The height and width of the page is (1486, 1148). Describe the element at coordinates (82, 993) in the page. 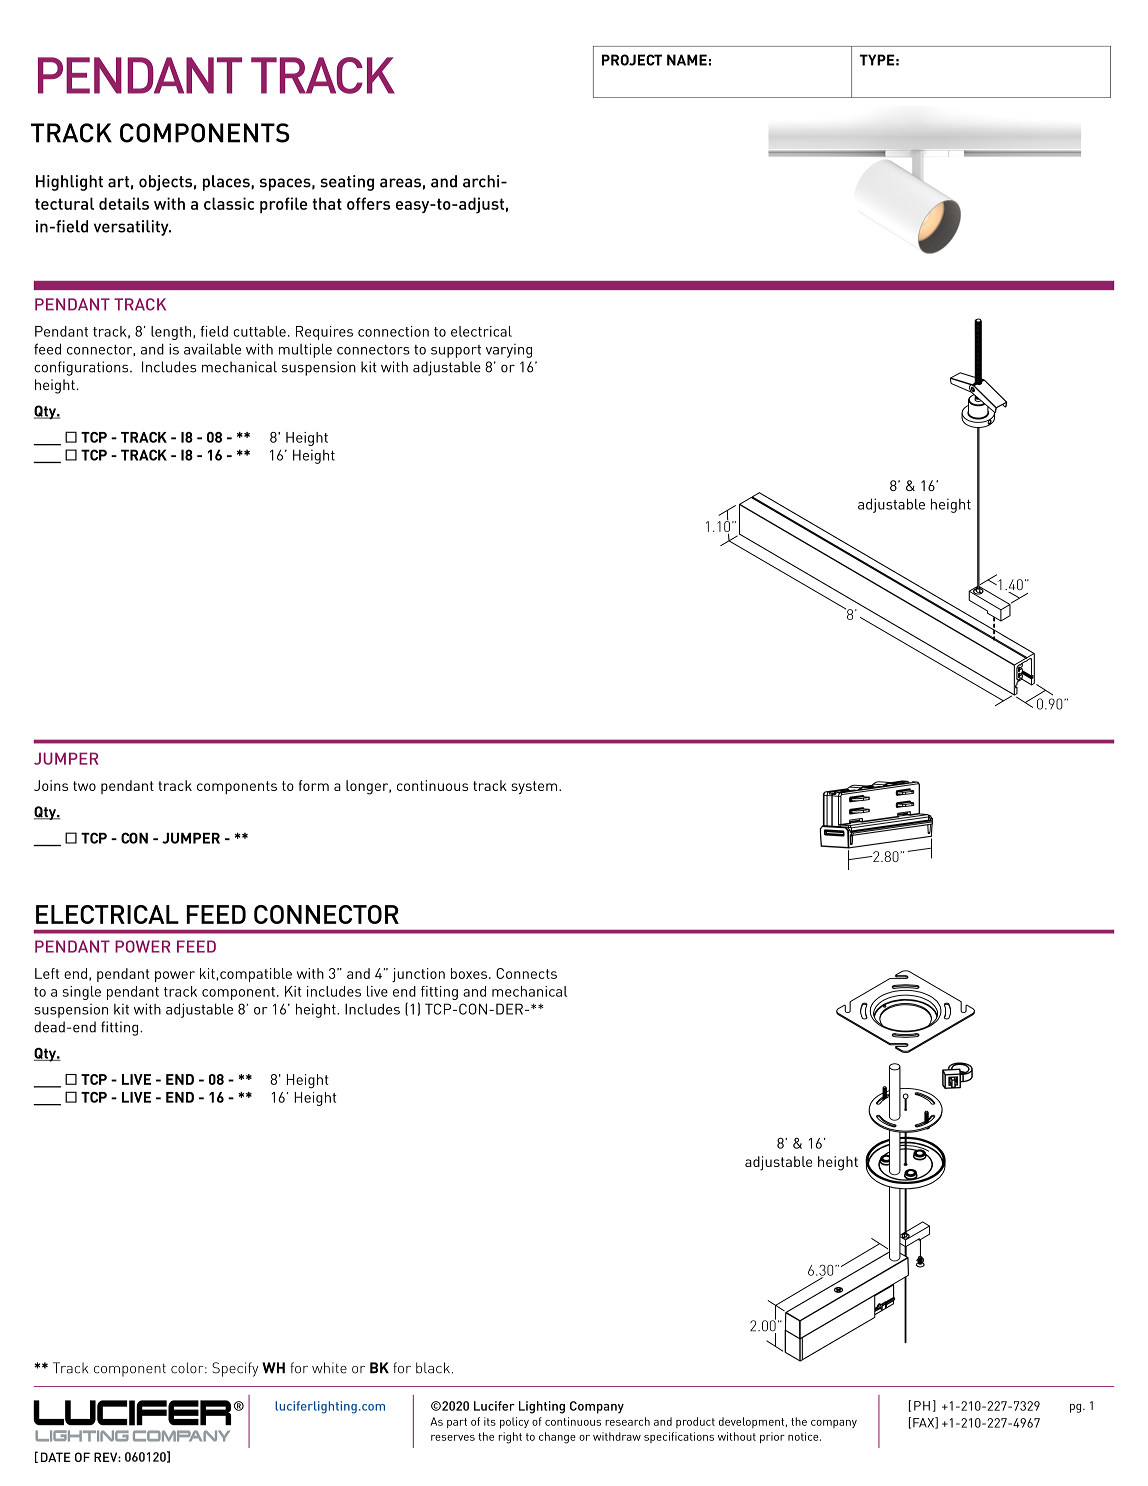

I see `single` at that location.
